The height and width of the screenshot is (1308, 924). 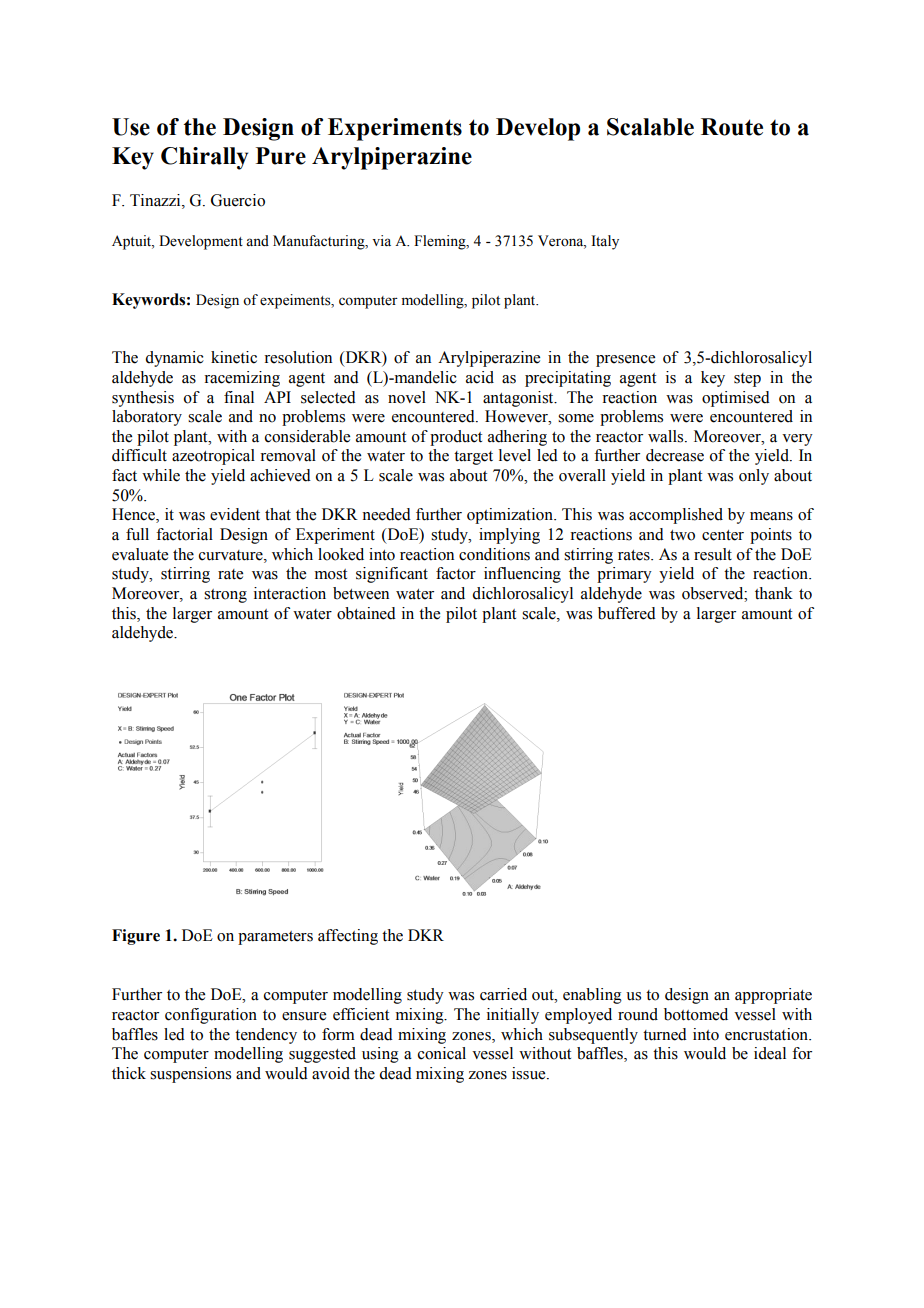 What do you see at coordinates (211, 1016) in the screenshot?
I see `configuration` at bounding box center [211, 1016].
